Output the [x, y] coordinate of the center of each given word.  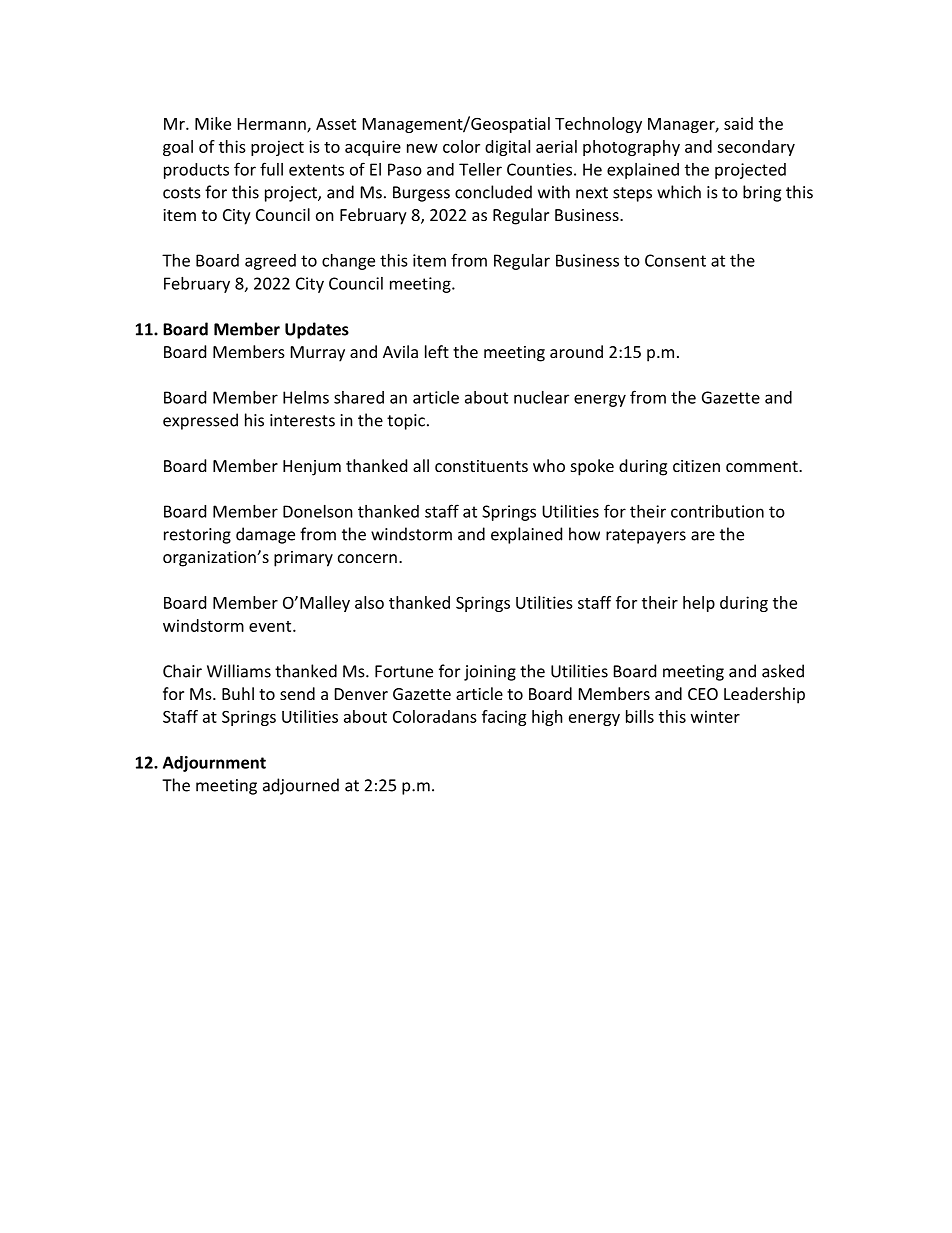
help [699, 604]
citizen [696, 466]
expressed [200, 421]
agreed [270, 262]
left [437, 351]
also [369, 602]
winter [715, 716]
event [271, 626]
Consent [675, 260]
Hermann [273, 125]
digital [507, 148]
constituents [481, 466]
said [738, 123]
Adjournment [214, 764]
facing [504, 718]
